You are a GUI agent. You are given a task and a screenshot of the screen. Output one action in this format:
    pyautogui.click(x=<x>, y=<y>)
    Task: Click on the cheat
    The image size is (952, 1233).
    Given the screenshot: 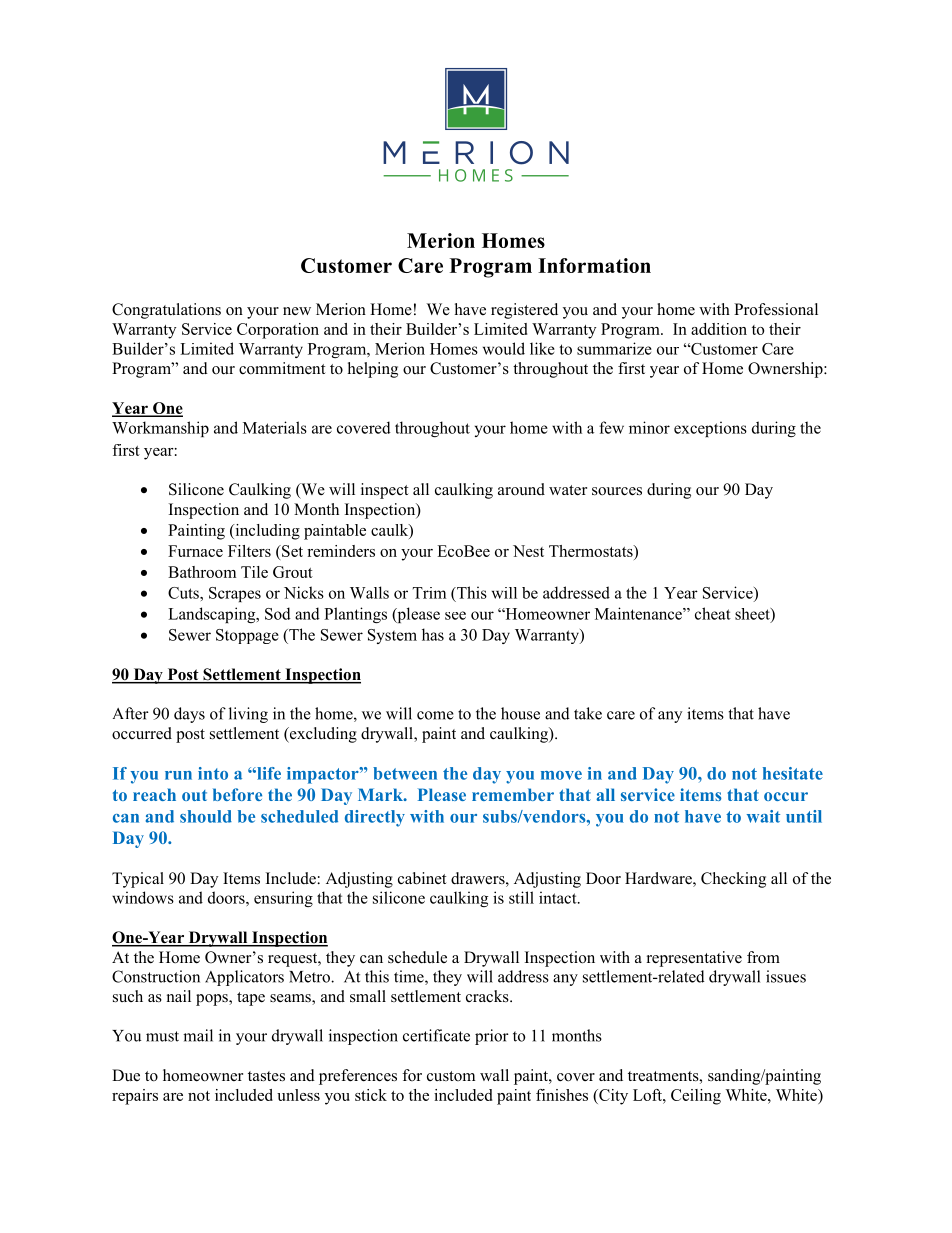 What is the action you would take?
    pyautogui.click(x=713, y=613)
